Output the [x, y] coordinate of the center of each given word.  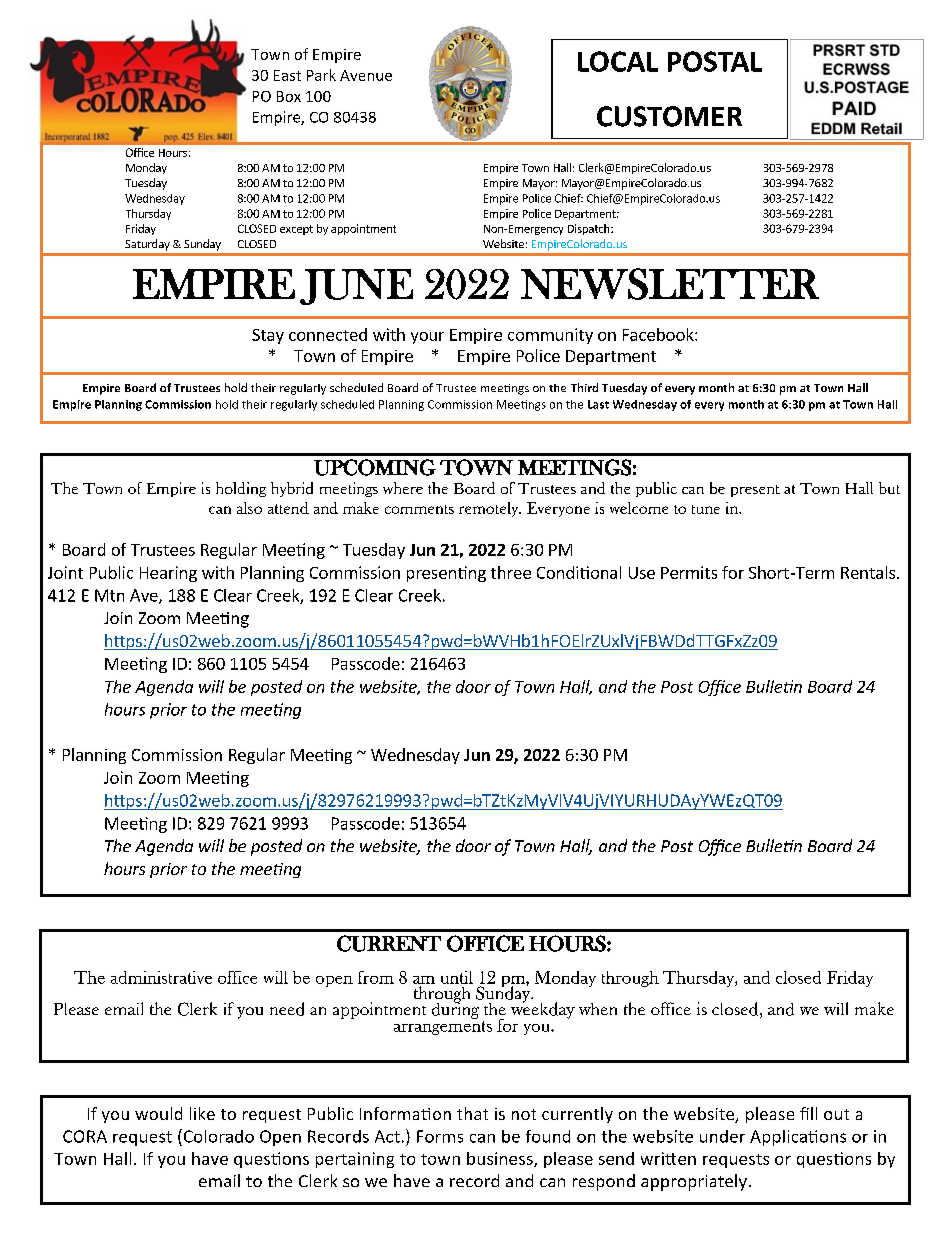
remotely [490, 509]
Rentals [868, 572]
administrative [161, 977]
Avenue [366, 75]
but [889, 488]
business [501, 1159]
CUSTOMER [669, 116]
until [457, 977]
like [202, 1113]
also [249, 508]
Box [289, 96]
